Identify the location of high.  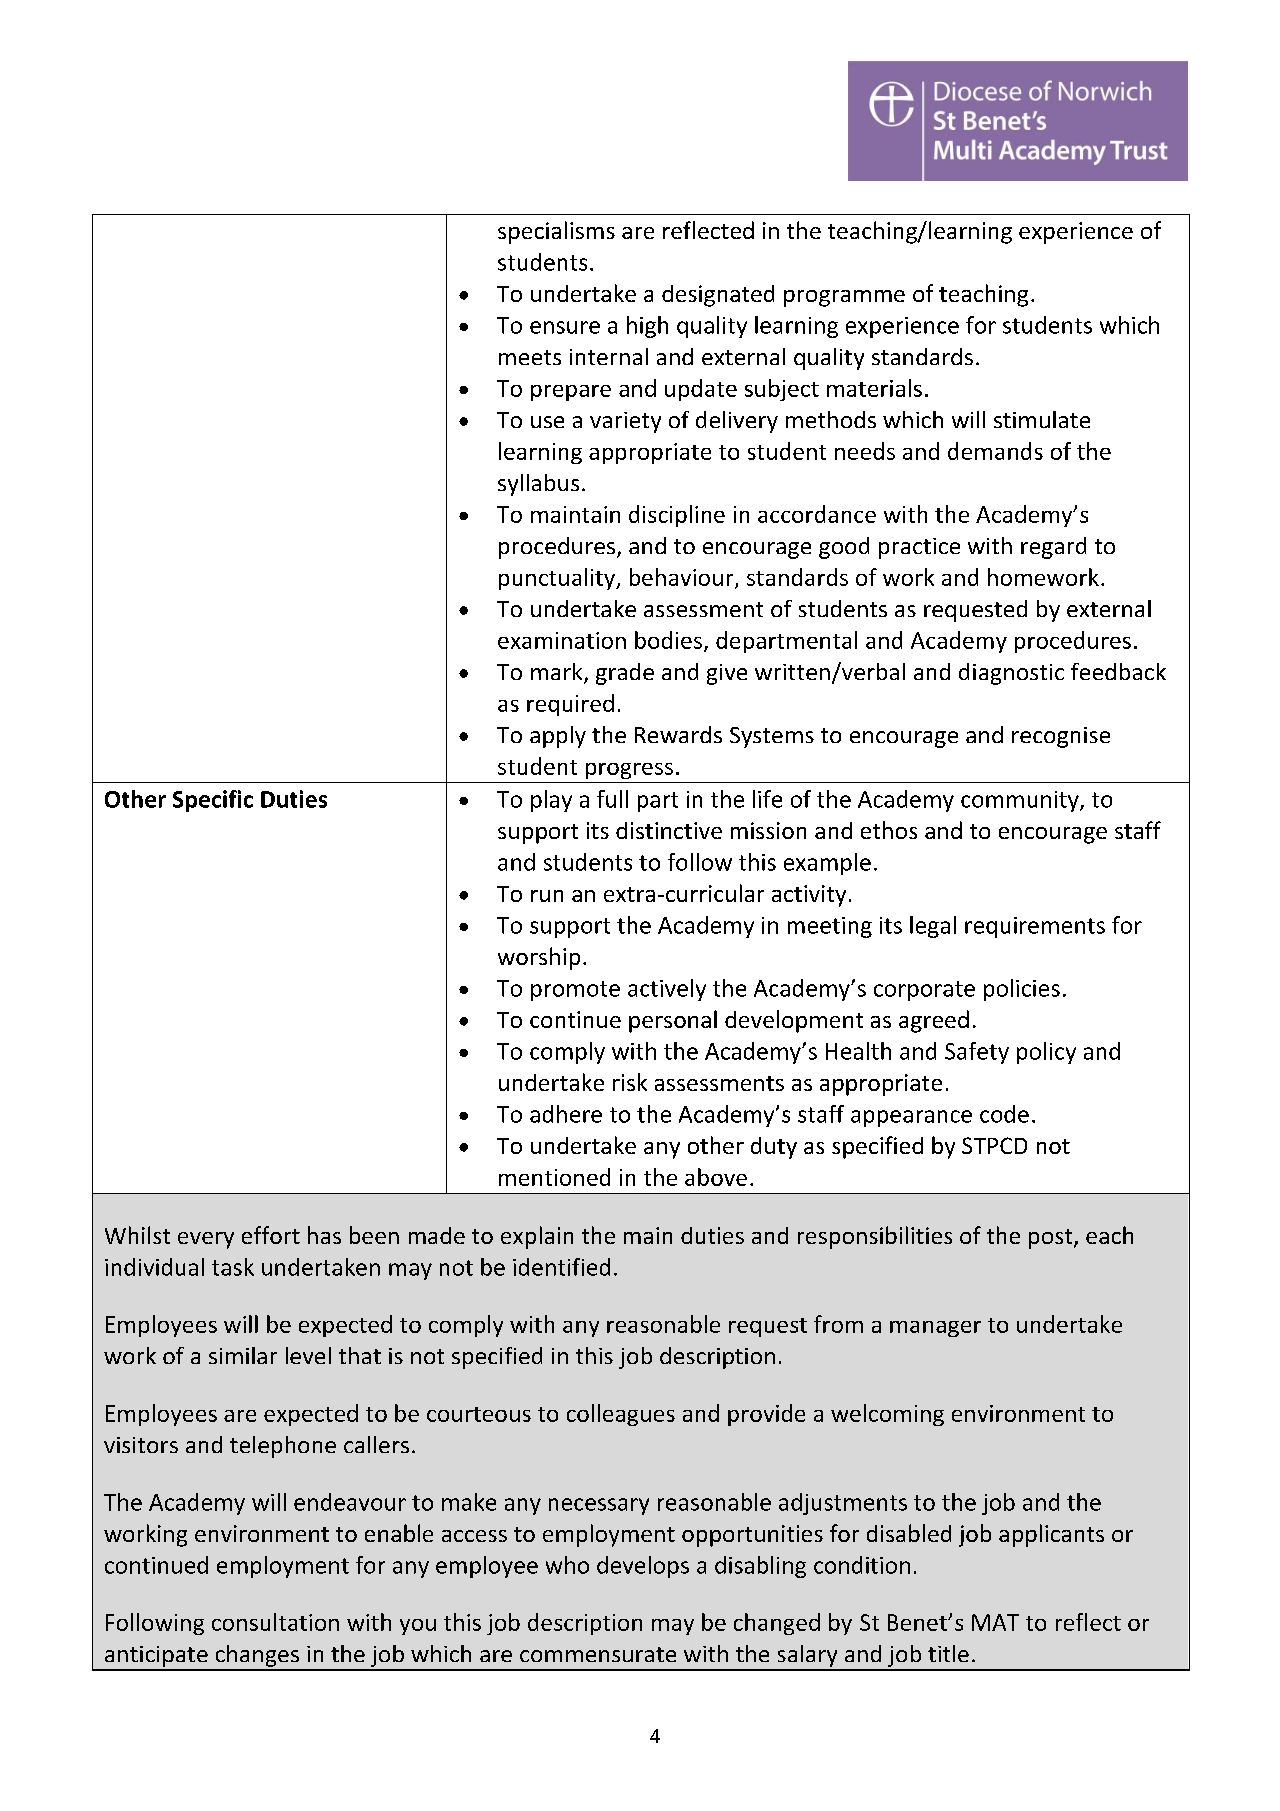
(647, 327).
